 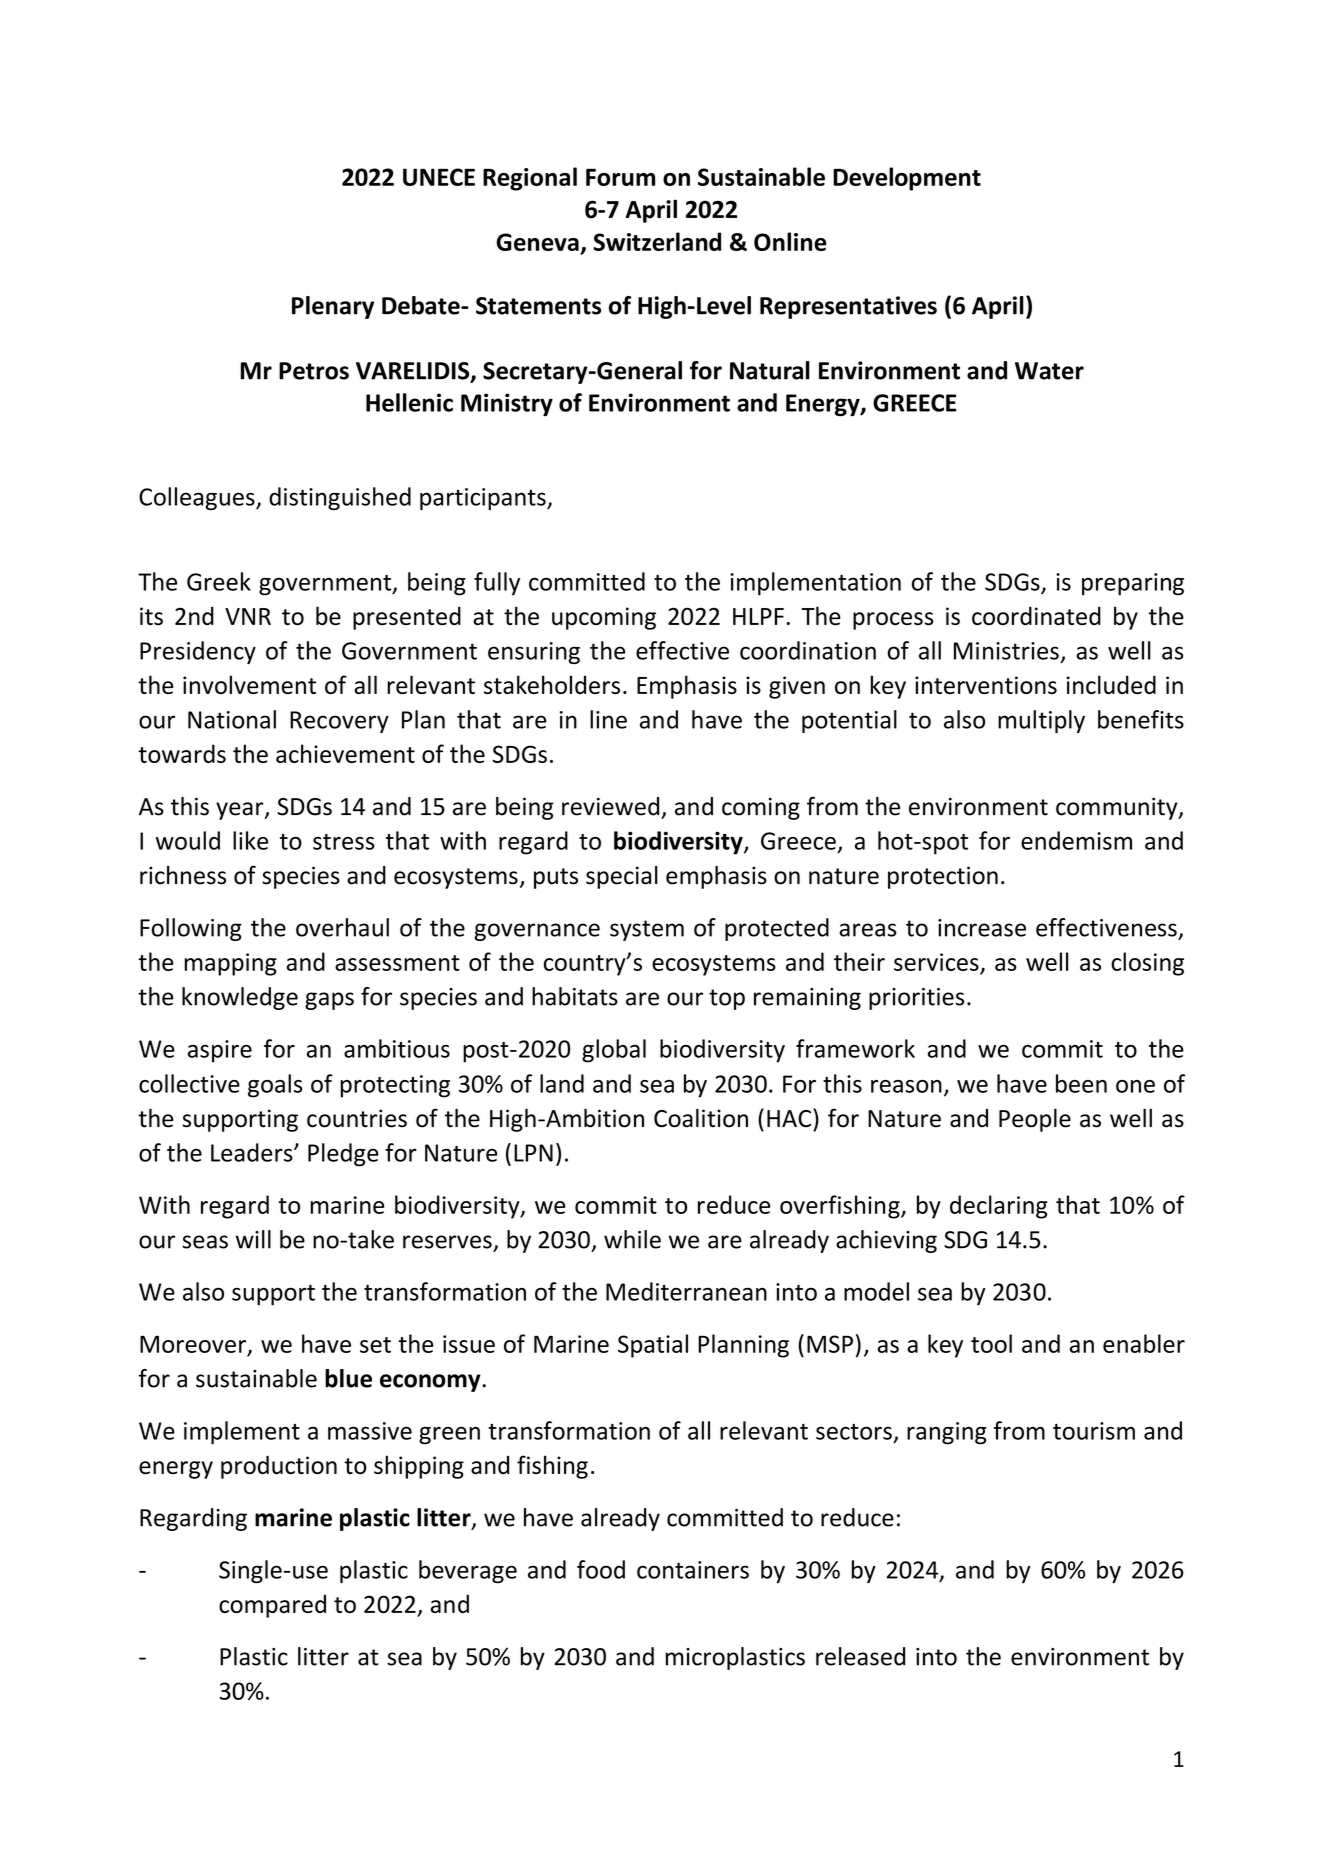 I want to click on containers, so click(x=693, y=1570).
